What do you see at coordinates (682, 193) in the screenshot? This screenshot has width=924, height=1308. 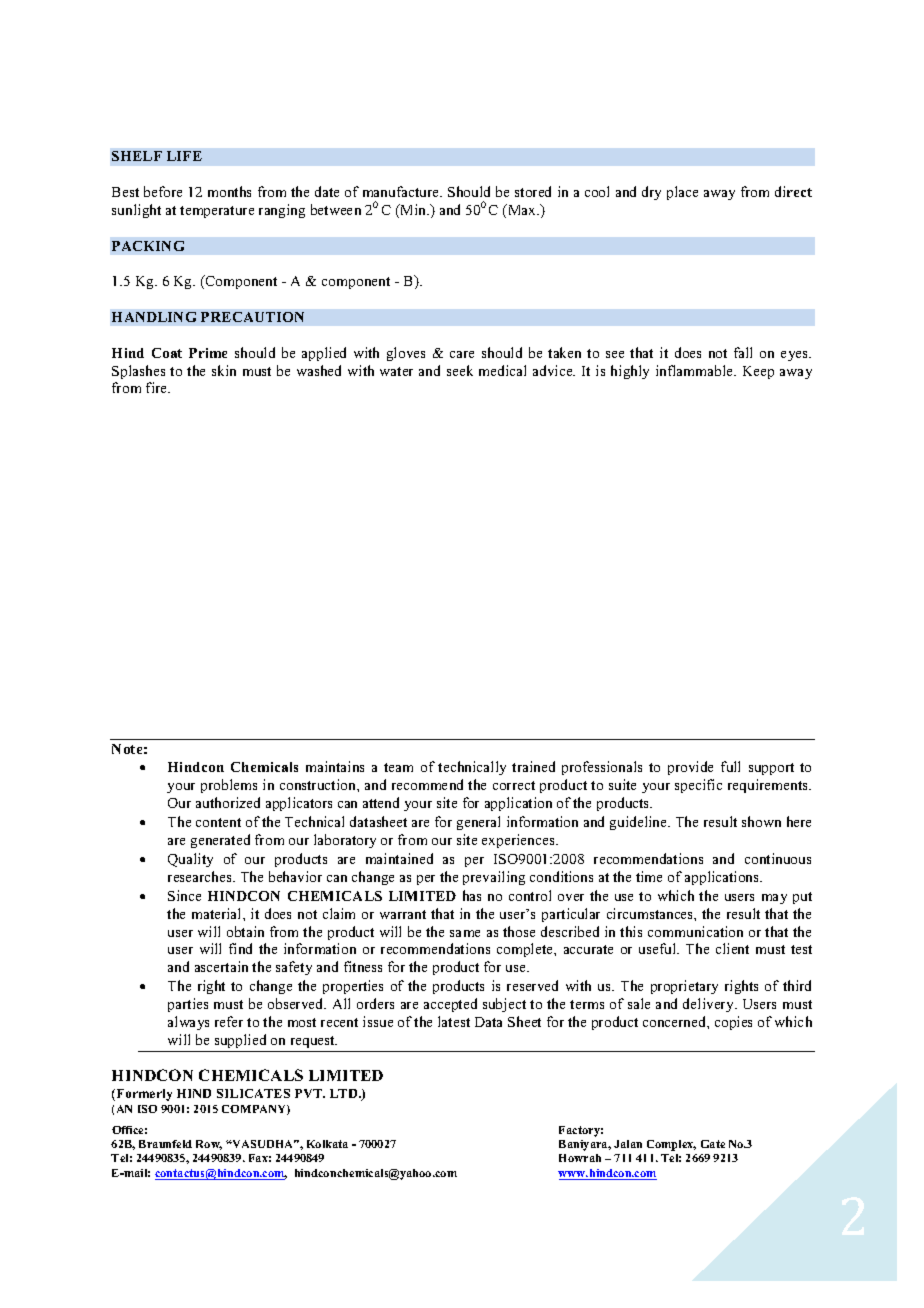 I see `place` at bounding box center [682, 193].
